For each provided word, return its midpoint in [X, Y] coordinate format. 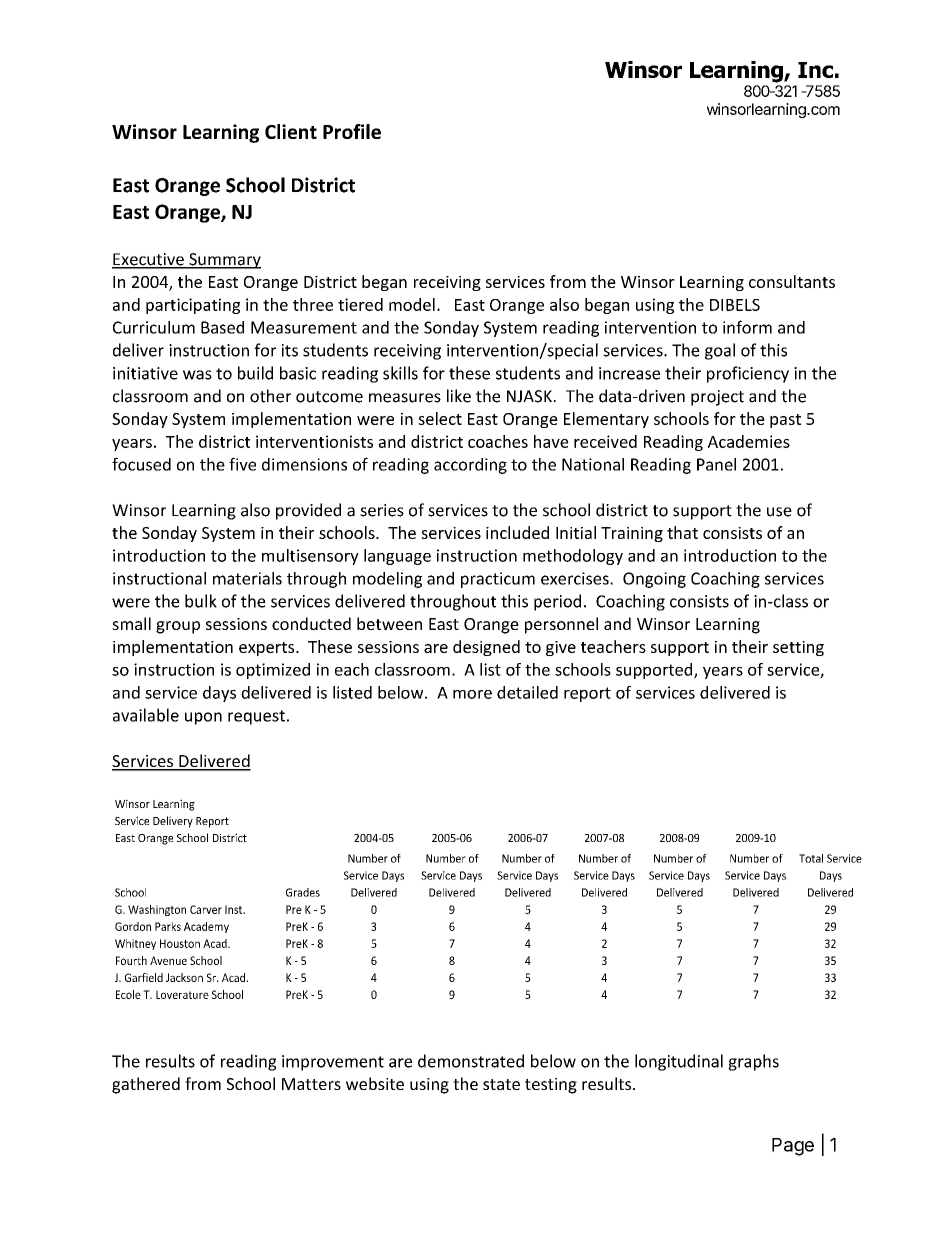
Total [811, 858]
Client [291, 131]
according [470, 466]
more [472, 694]
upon [203, 718]
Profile [352, 131]
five [242, 464]
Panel [716, 464]
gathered [146, 1085]
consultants [792, 281]
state [501, 1084]
